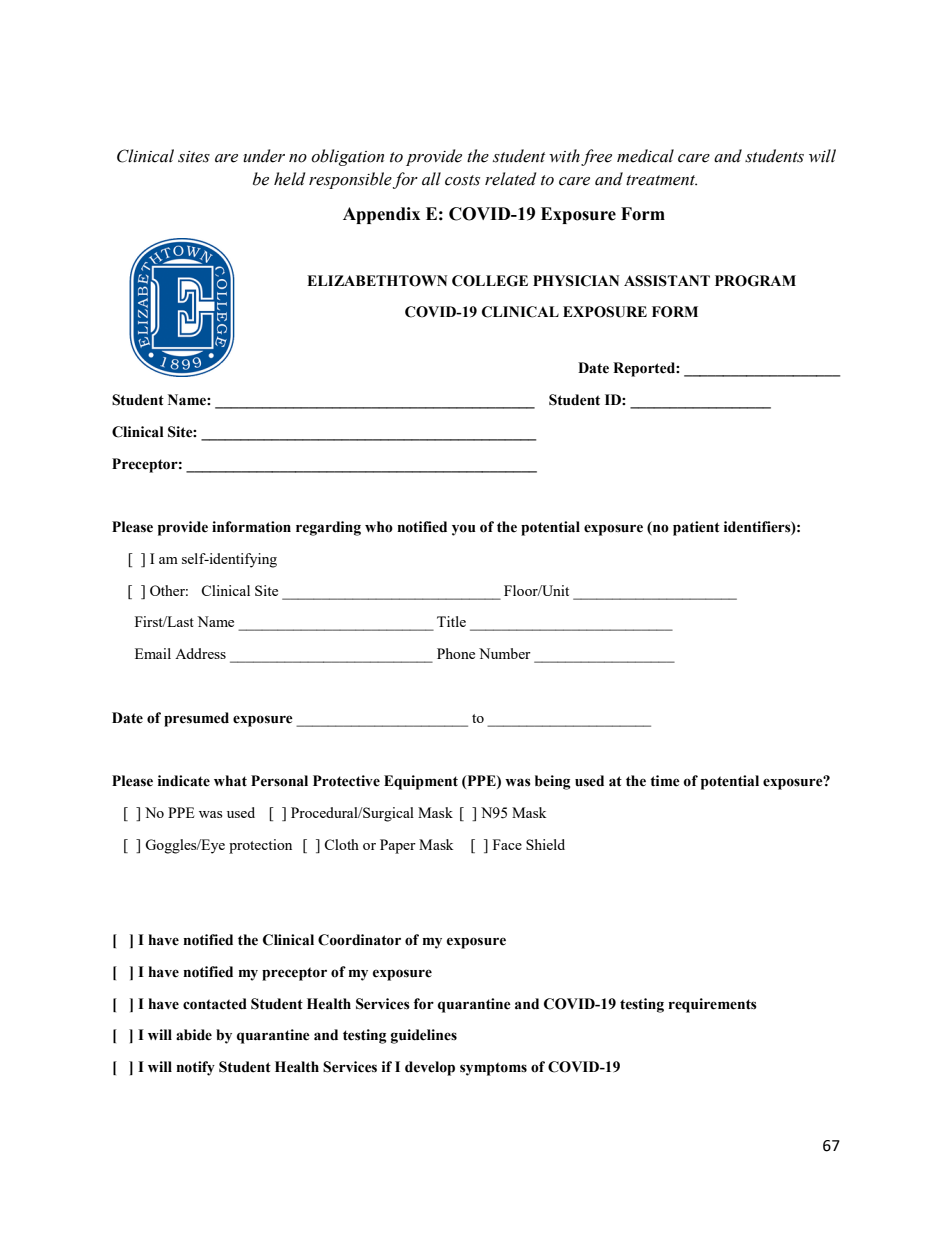 This image has width=952, height=1233. What do you see at coordinates (462, 180) in the image?
I see `costs` at bounding box center [462, 180].
